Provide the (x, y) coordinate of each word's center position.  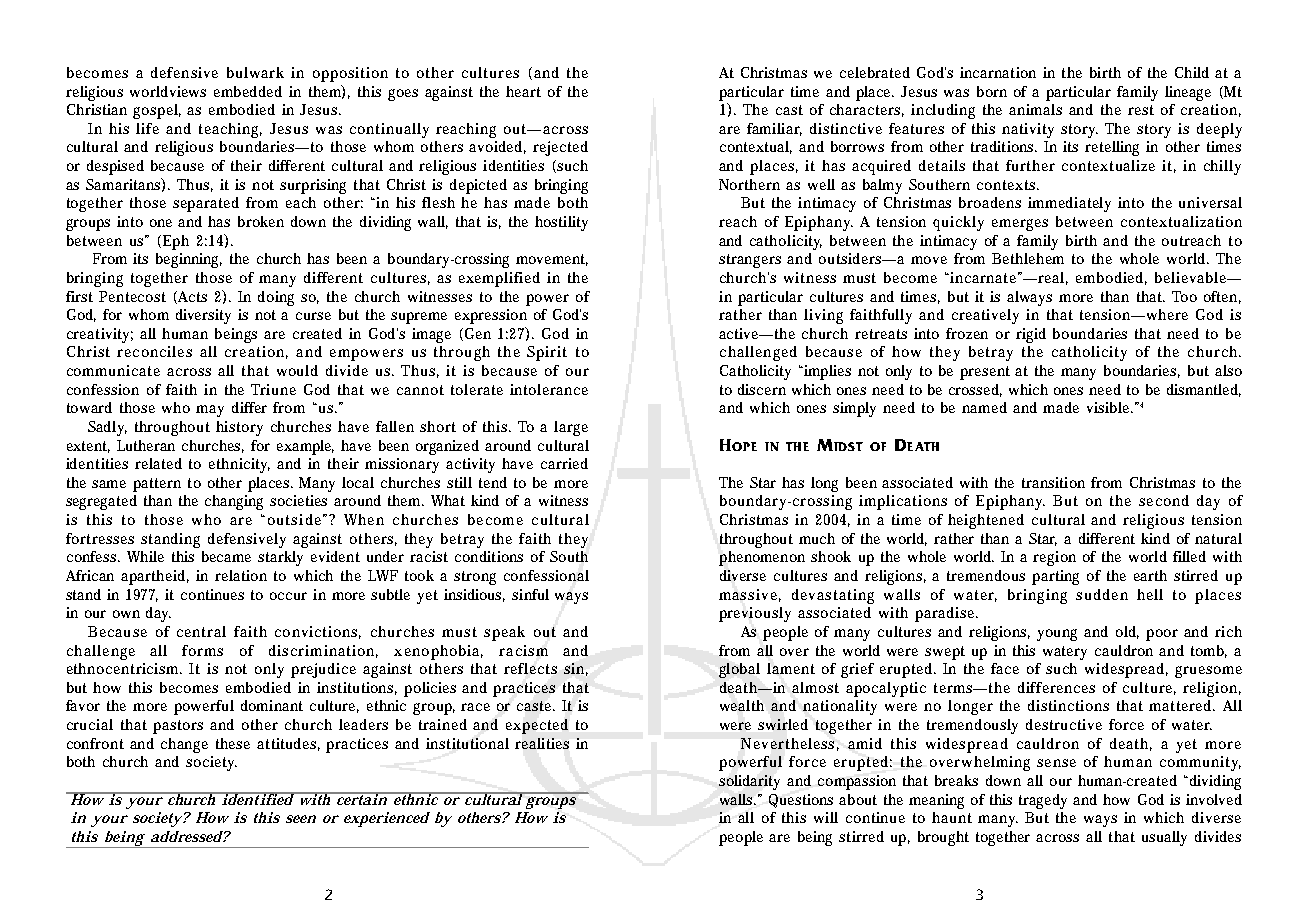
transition (1053, 482)
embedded (248, 91)
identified (257, 798)
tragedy (1043, 801)
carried (564, 463)
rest (1141, 110)
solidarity (749, 782)
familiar (774, 129)
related (158, 463)
